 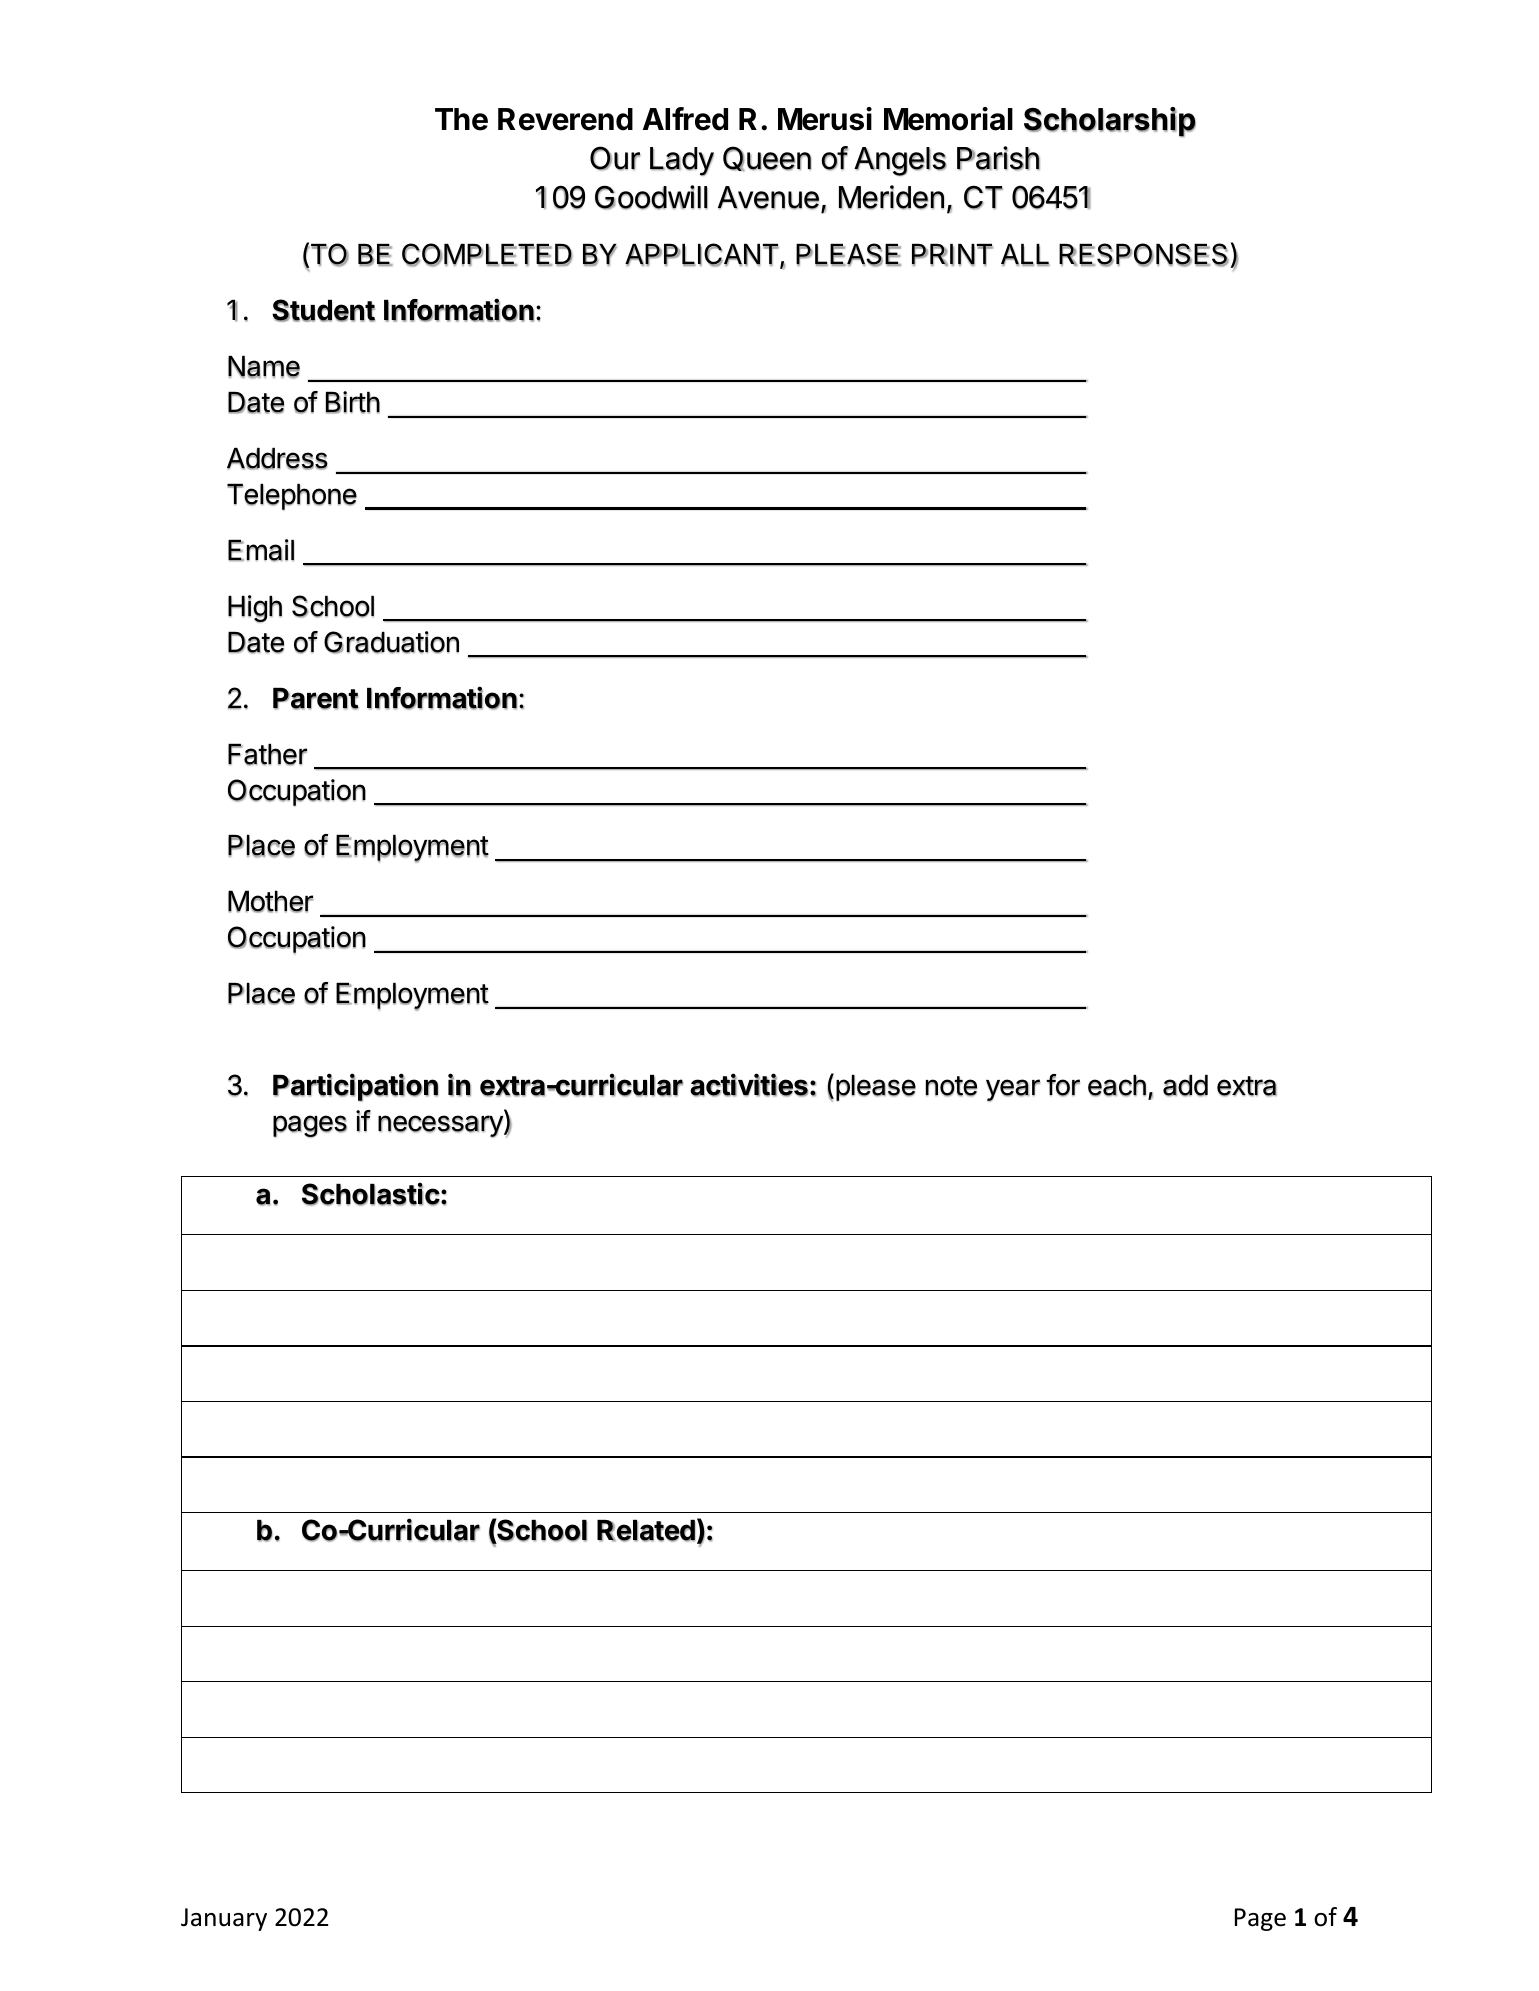 What do you see at coordinates (1117, 1086) in the page?
I see `each` at bounding box center [1117, 1086].
